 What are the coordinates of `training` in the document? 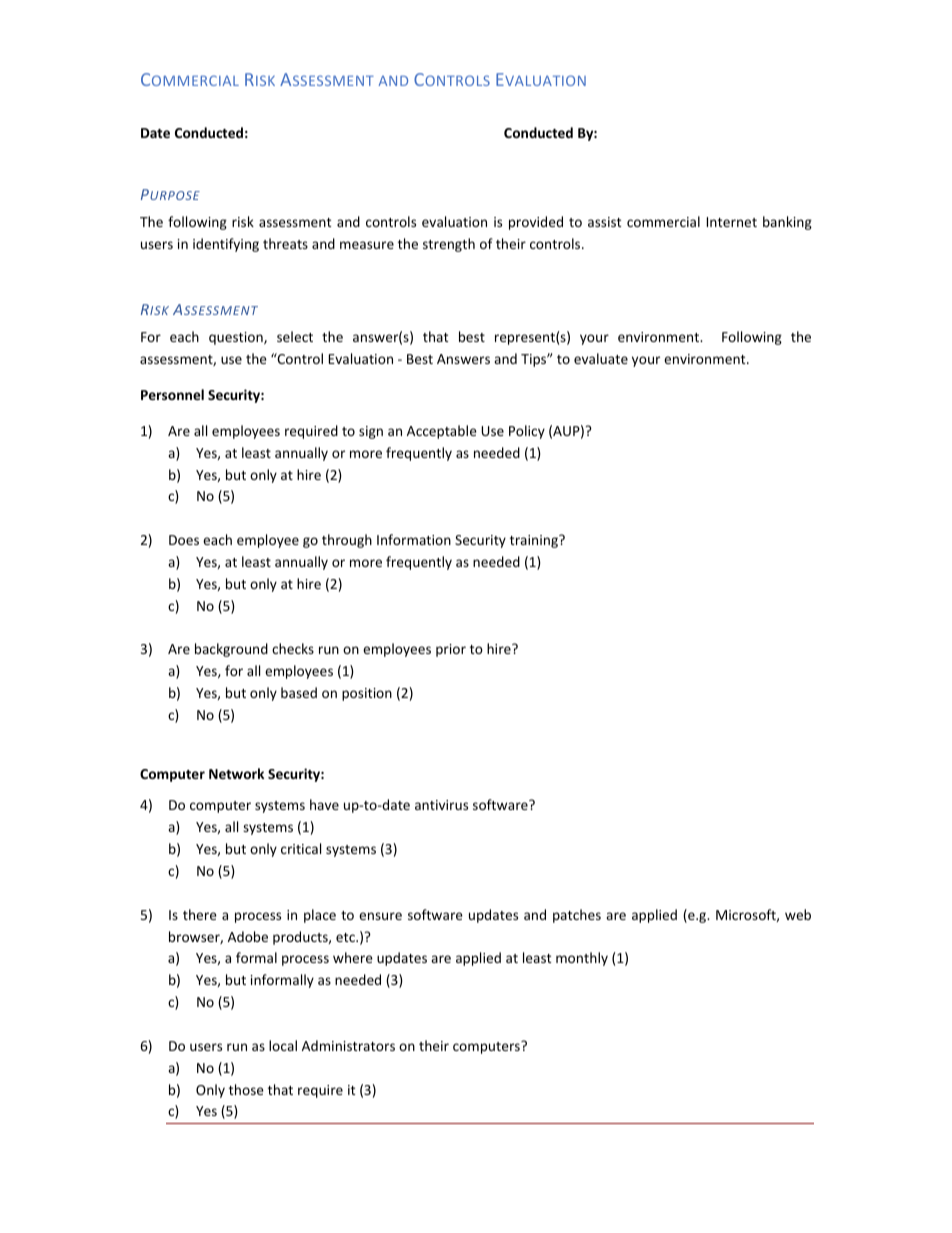 It's located at (535, 541).
